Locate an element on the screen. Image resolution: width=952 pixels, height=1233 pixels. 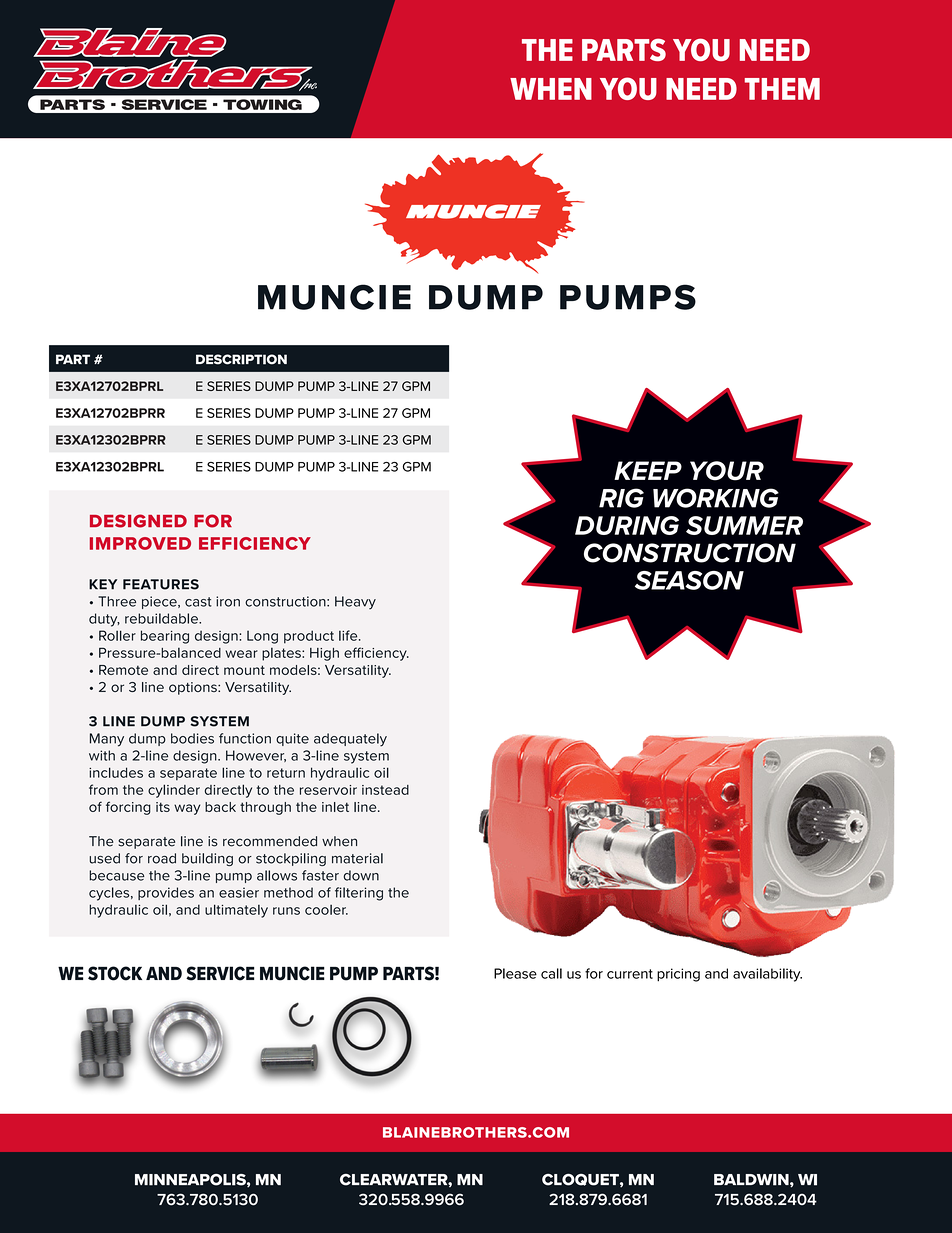
WORKING is located at coordinates (716, 498).
